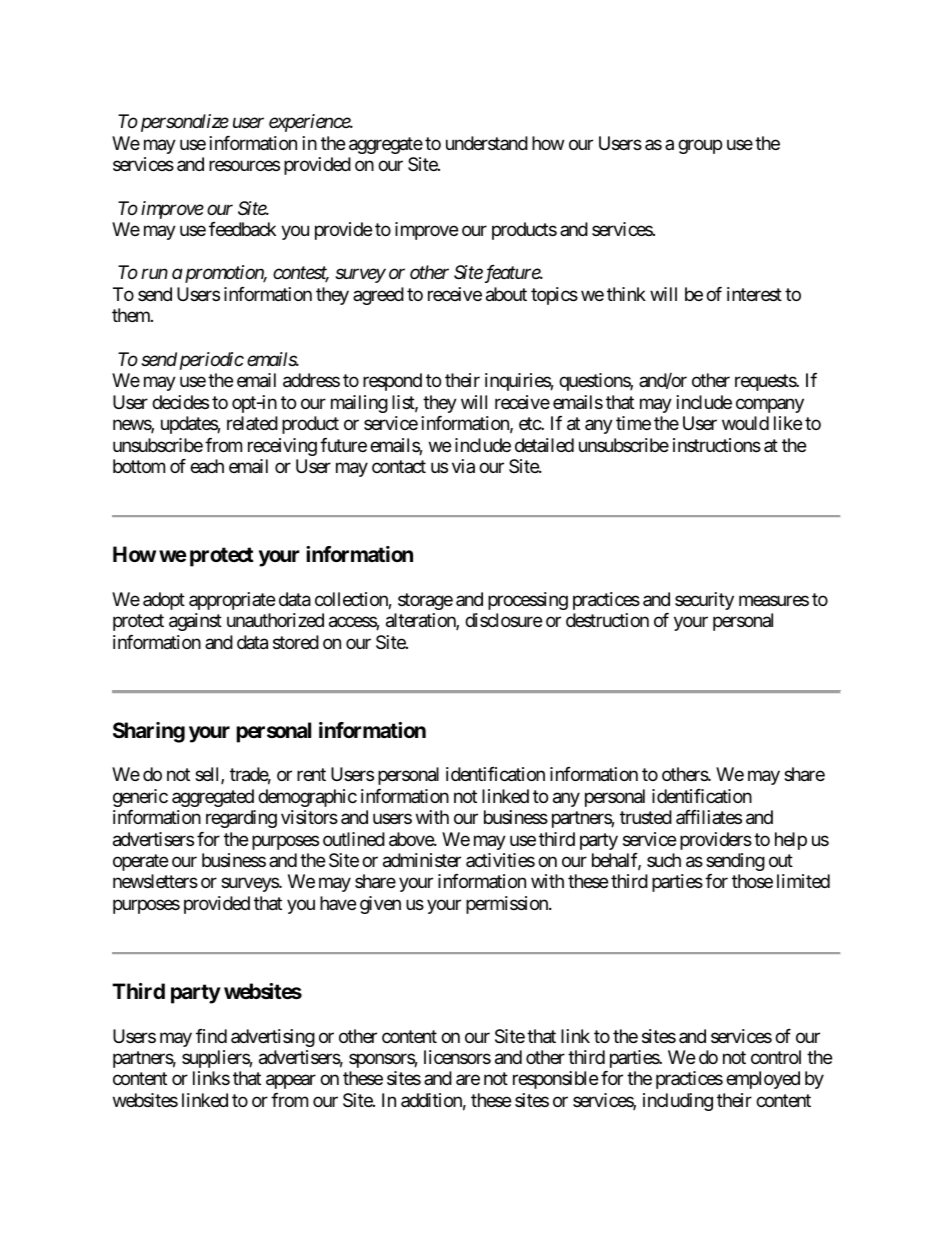 This screenshot has height=1233, width=952. I want to click on feedback, so click(242, 229).
